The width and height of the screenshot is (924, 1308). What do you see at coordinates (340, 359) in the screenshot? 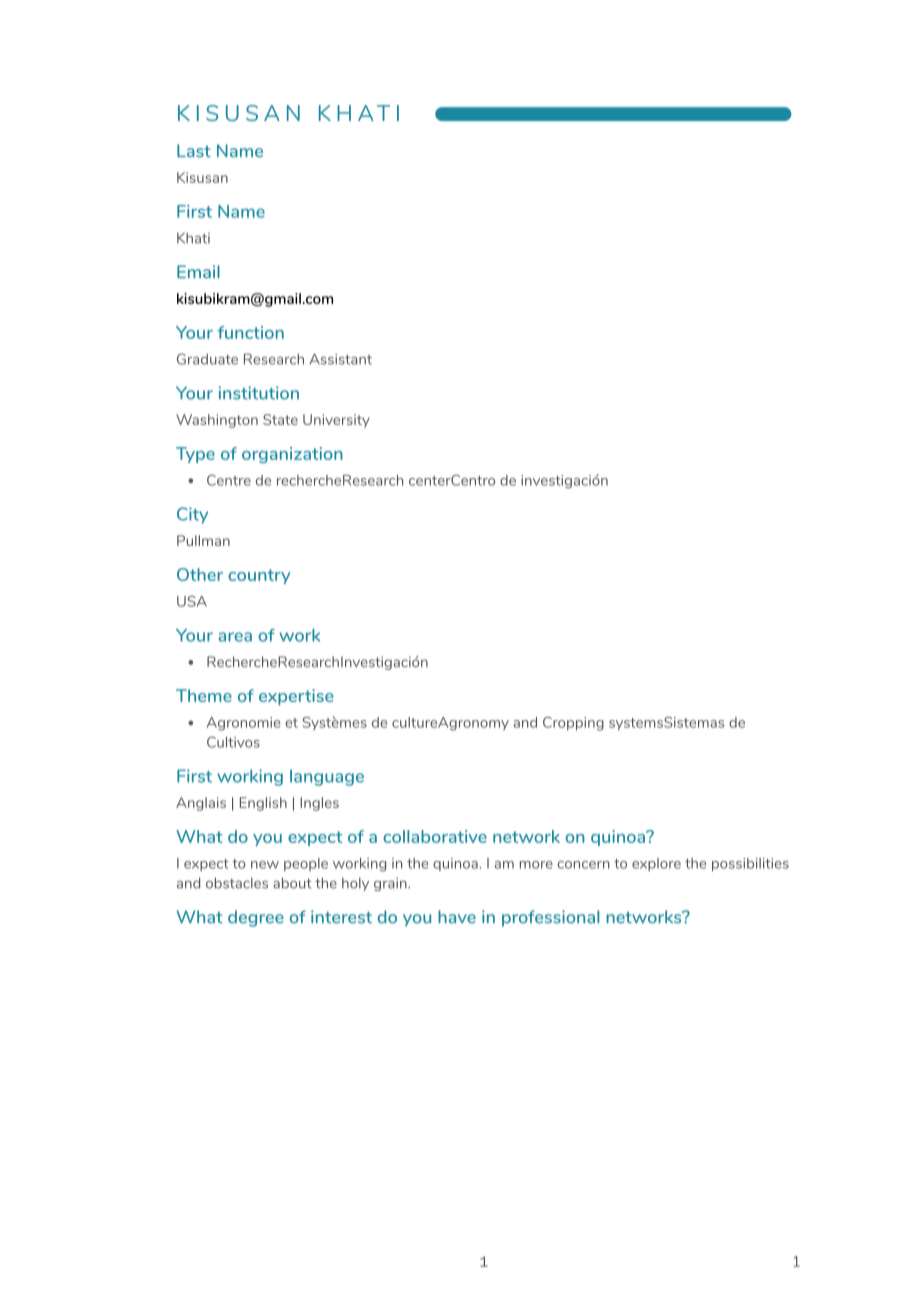
I see `Assistant` at bounding box center [340, 359].
